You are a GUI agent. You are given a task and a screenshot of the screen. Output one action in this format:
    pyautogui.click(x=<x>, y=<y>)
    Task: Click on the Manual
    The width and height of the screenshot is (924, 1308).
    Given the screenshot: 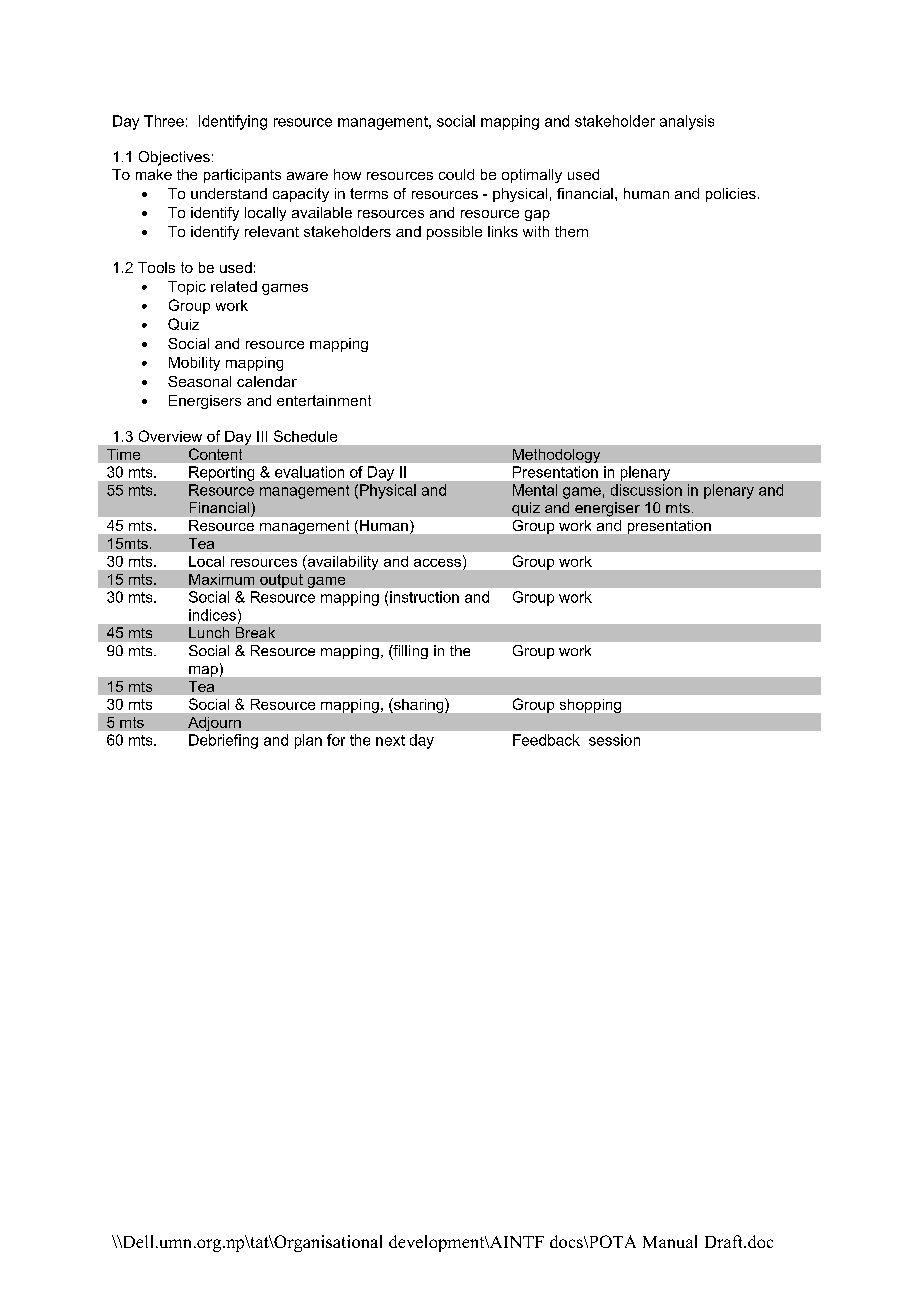 What is the action you would take?
    pyautogui.click(x=670, y=1241)
